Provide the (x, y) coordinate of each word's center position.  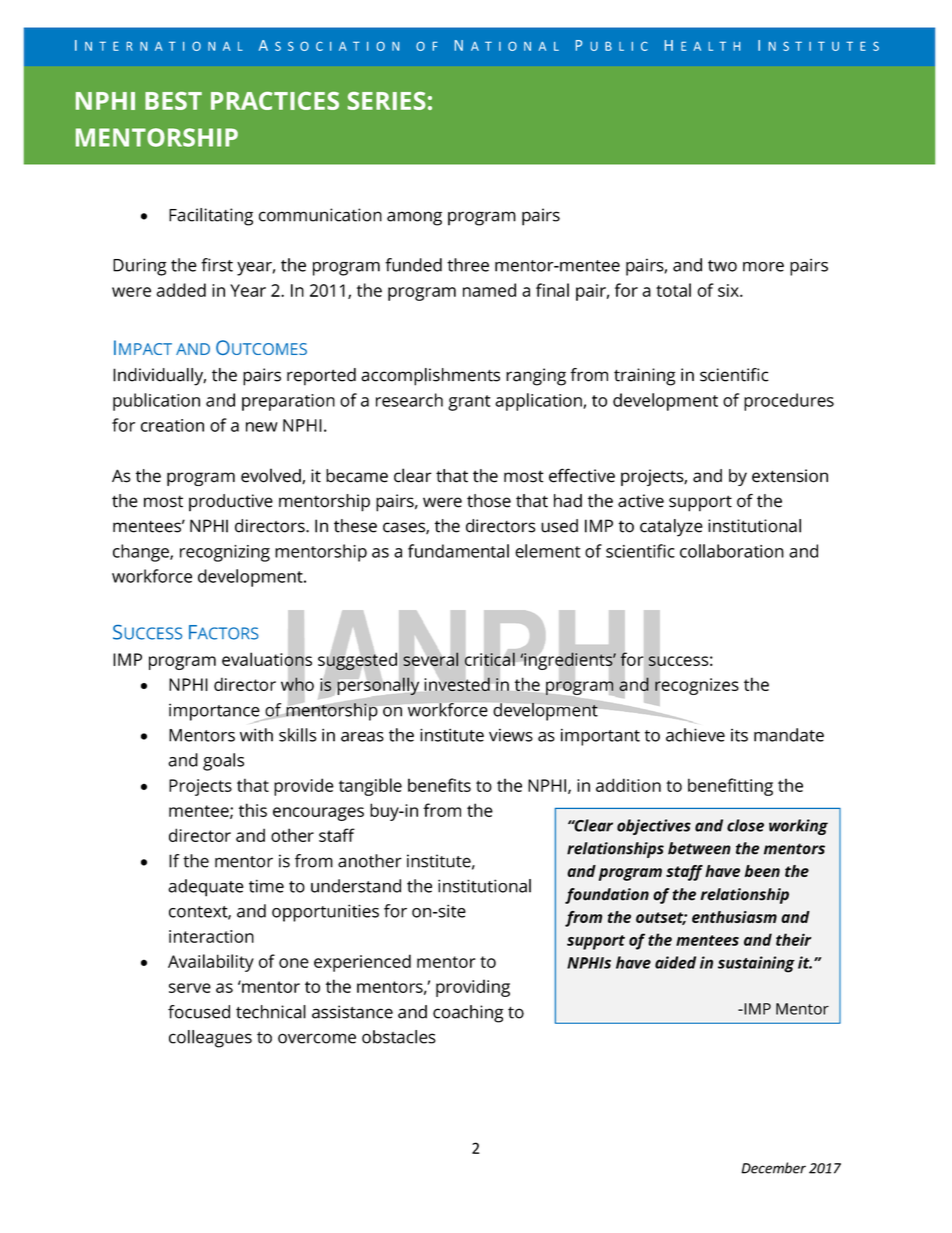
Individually (159, 377)
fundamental (458, 551)
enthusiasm (734, 917)
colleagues (210, 1039)
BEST (173, 101)
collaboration (732, 551)
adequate (206, 888)
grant (469, 403)
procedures (789, 402)
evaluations (267, 659)
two (722, 266)
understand (356, 886)
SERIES (387, 101)
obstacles (399, 1037)
